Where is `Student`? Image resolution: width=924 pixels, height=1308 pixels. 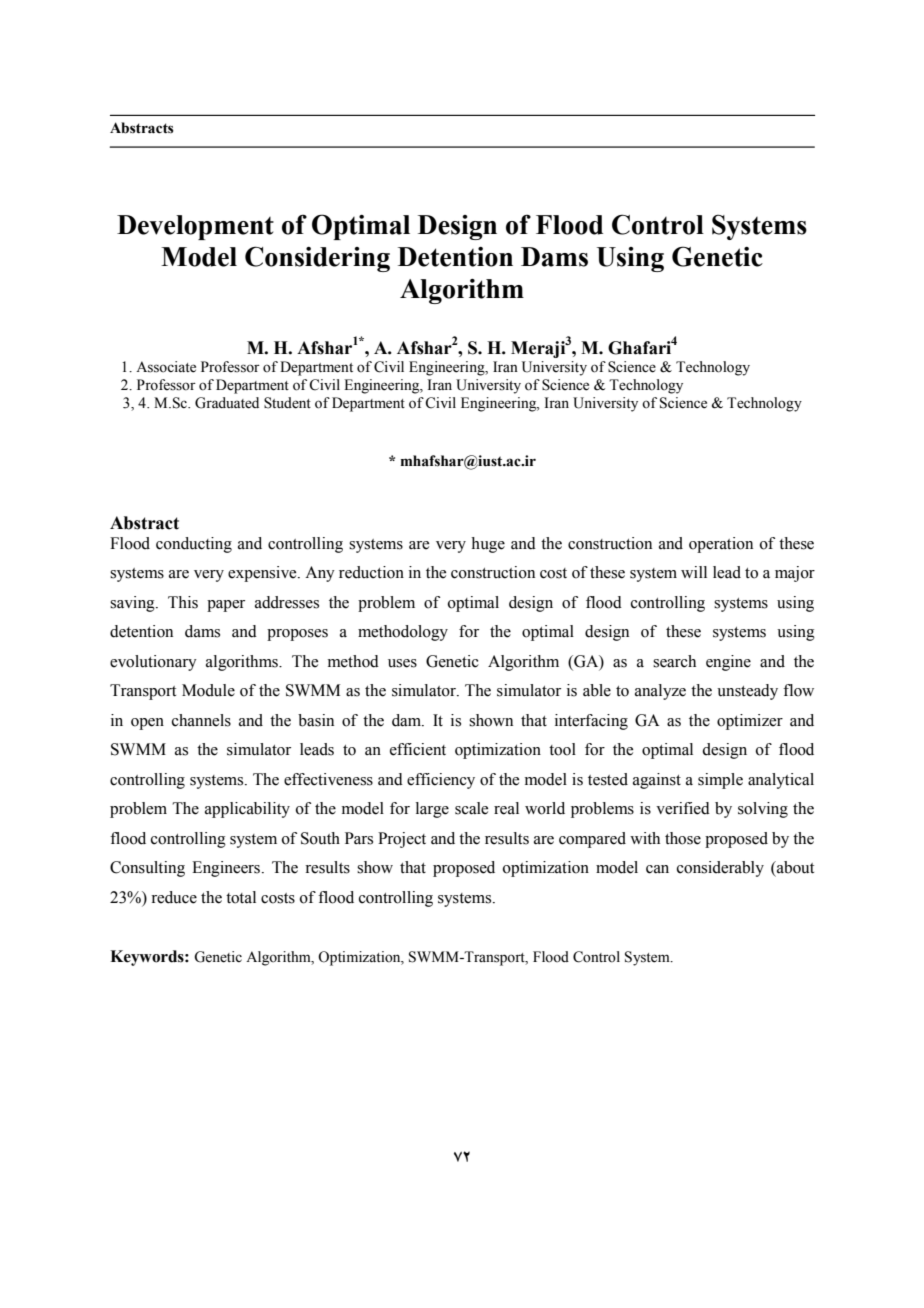
Student is located at coordinates (287, 403).
